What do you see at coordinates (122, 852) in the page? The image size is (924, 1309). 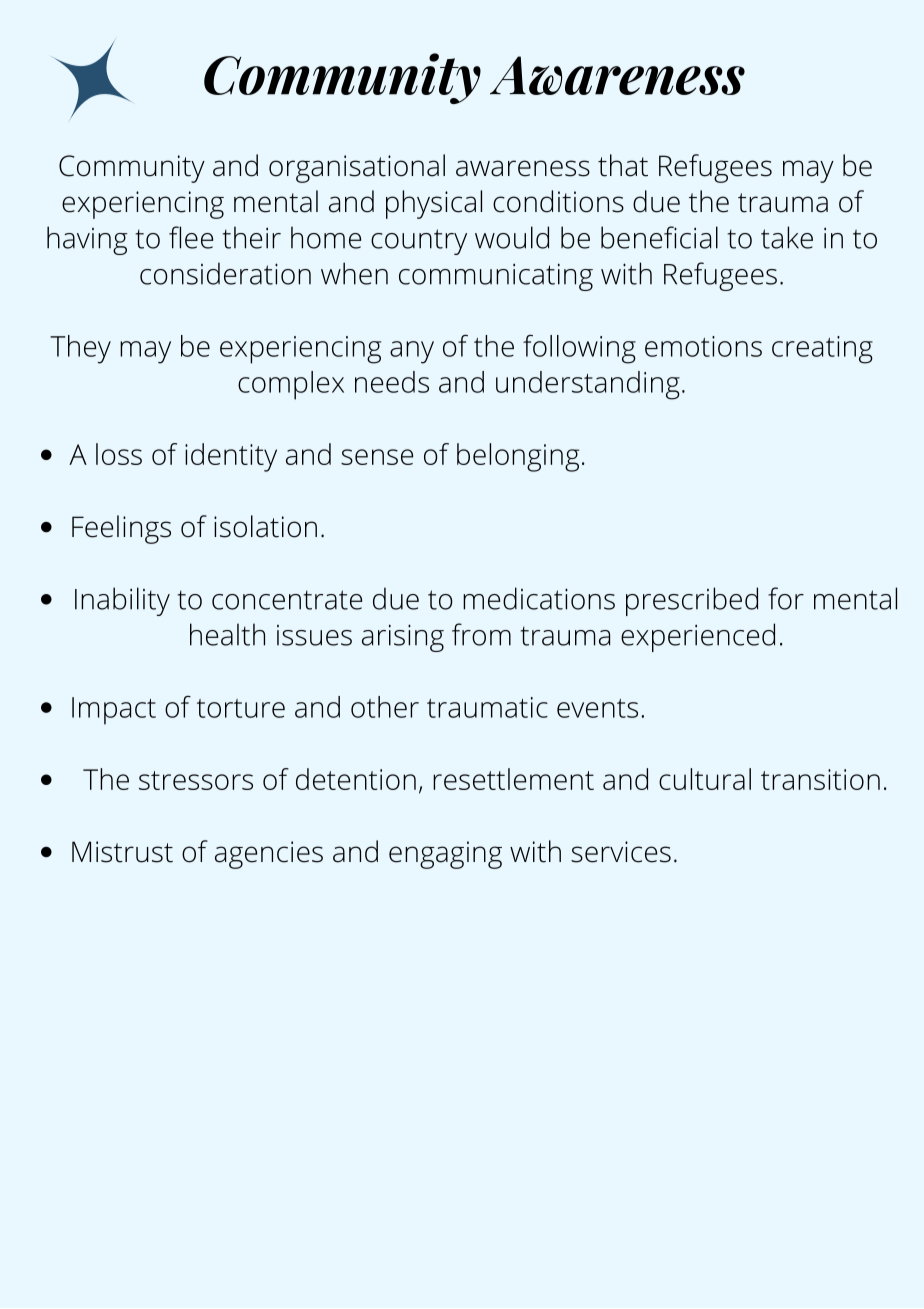 I see `Mistrust` at bounding box center [122, 852].
